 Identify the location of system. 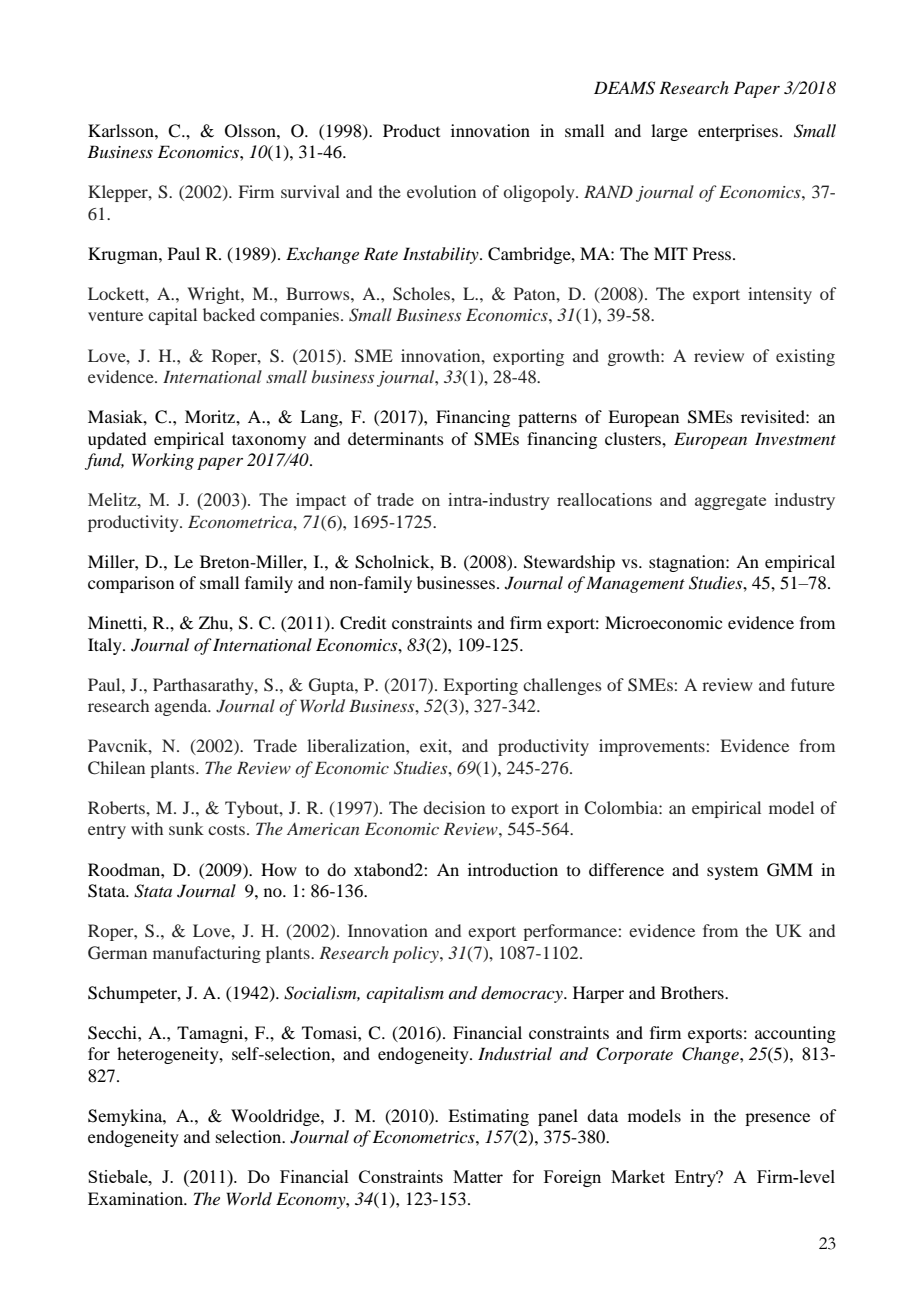
(732, 872).
